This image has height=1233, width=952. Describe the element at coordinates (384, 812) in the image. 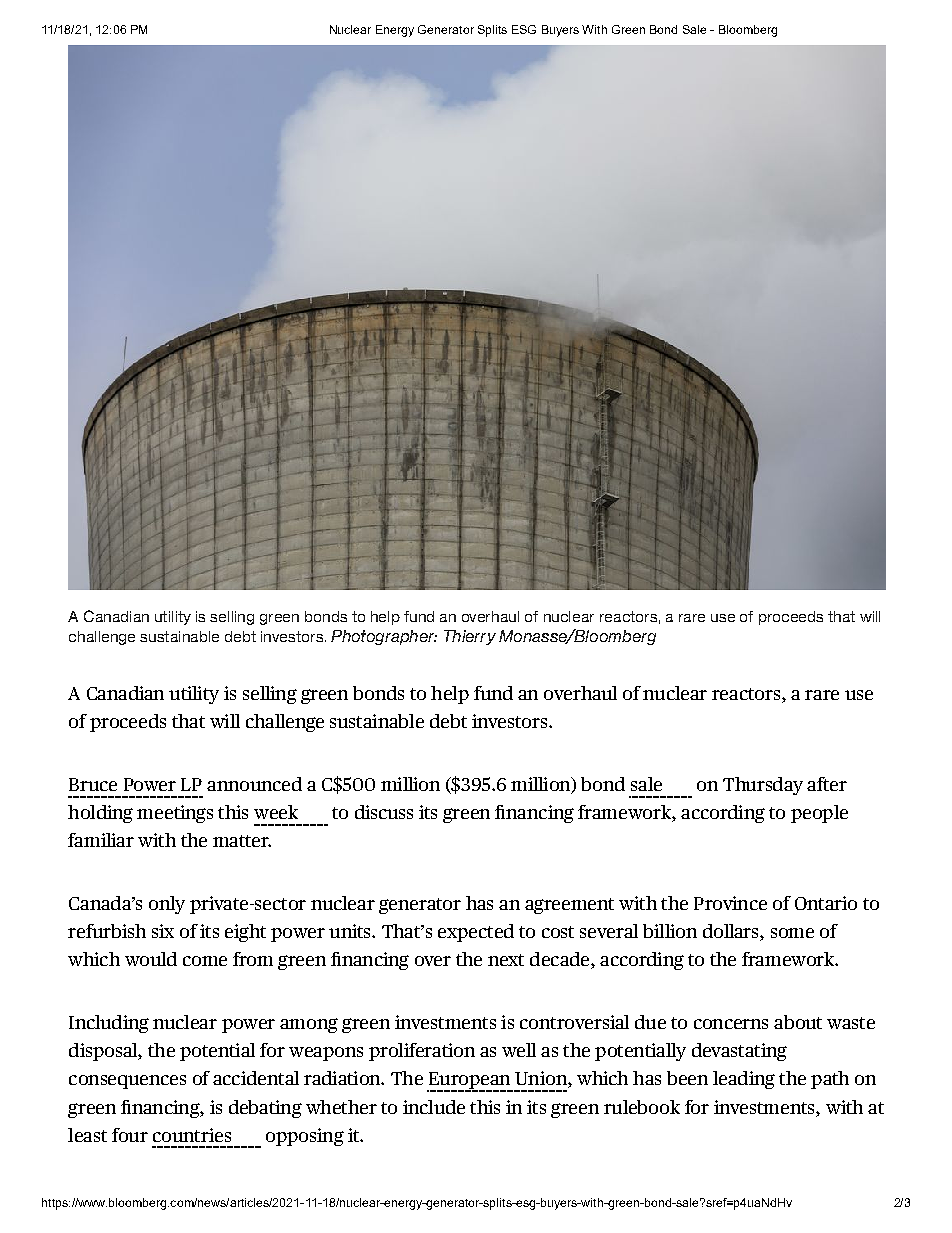

I see `discuss` at that location.
